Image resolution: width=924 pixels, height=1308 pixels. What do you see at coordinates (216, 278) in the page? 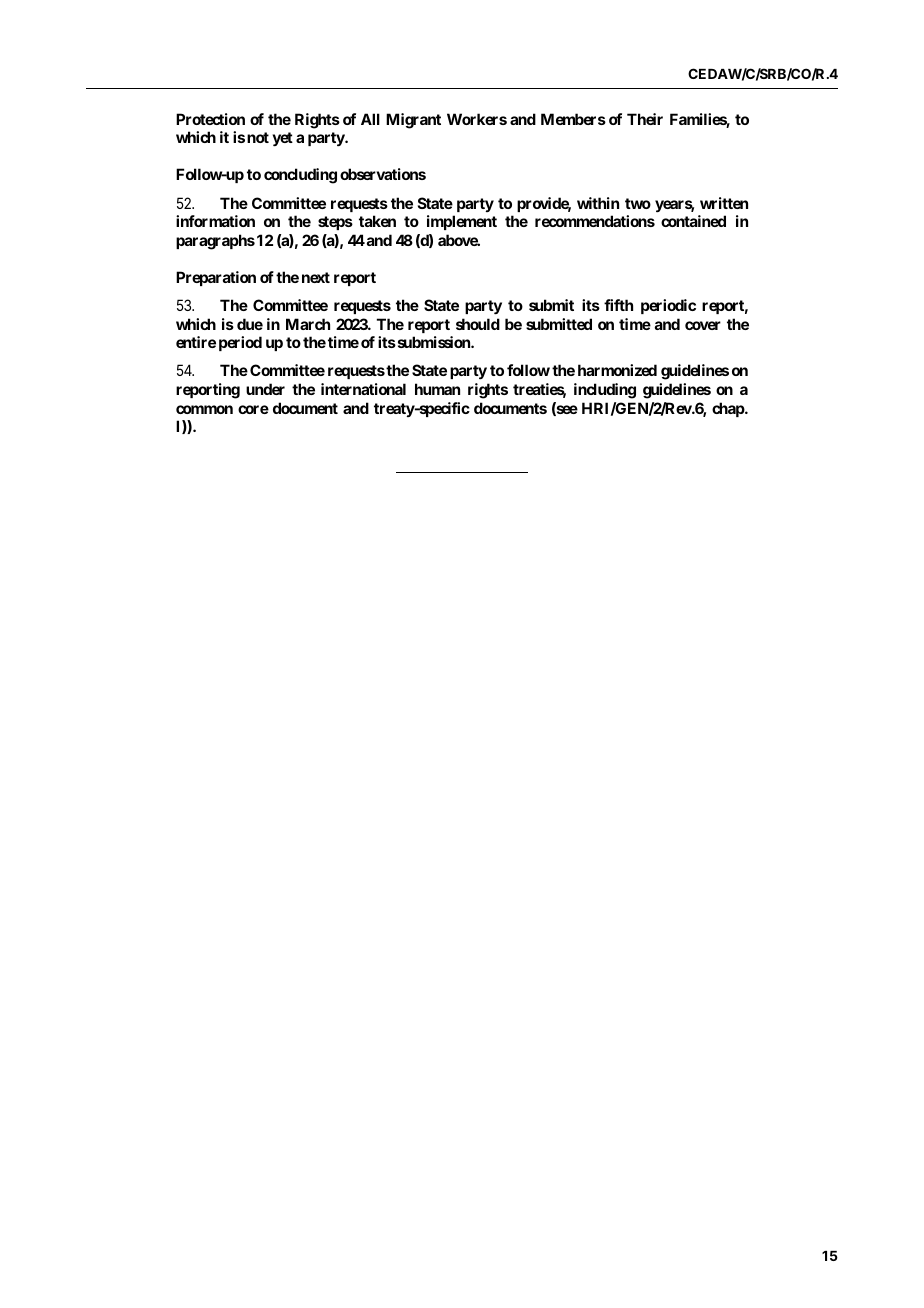
I see `Preparation` at bounding box center [216, 278].
